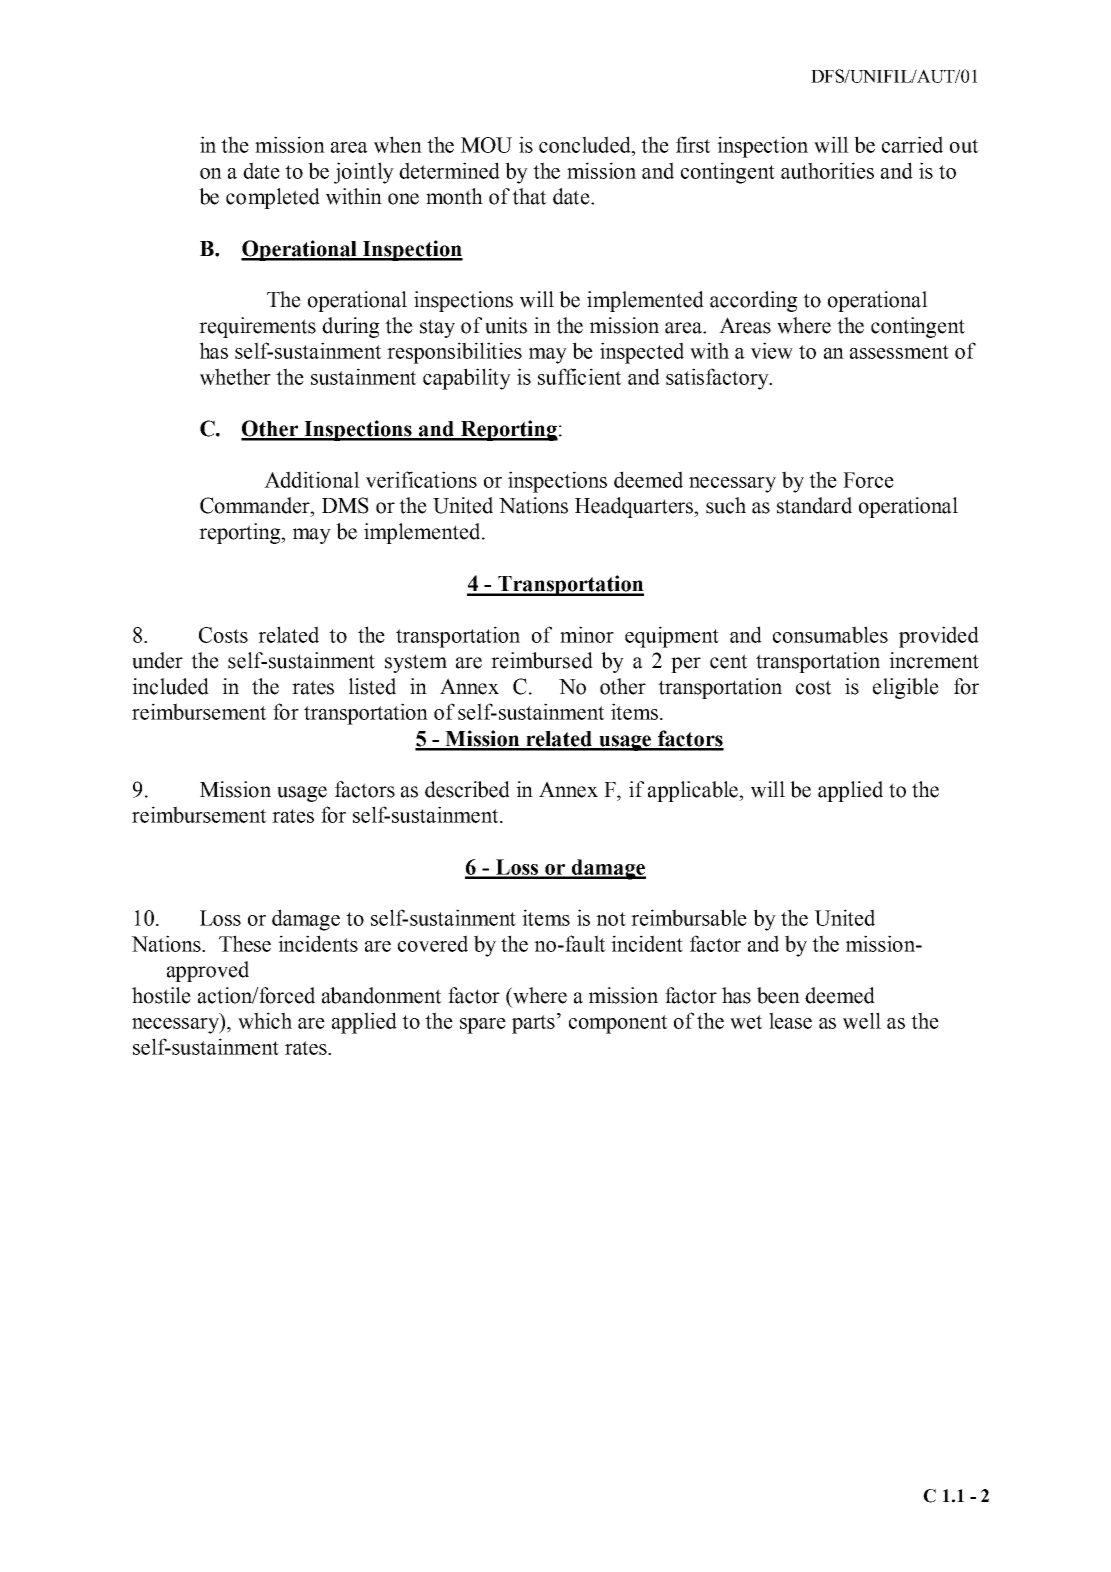  What do you see at coordinates (587, 634) in the image?
I see `minor` at bounding box center [587, 634].
